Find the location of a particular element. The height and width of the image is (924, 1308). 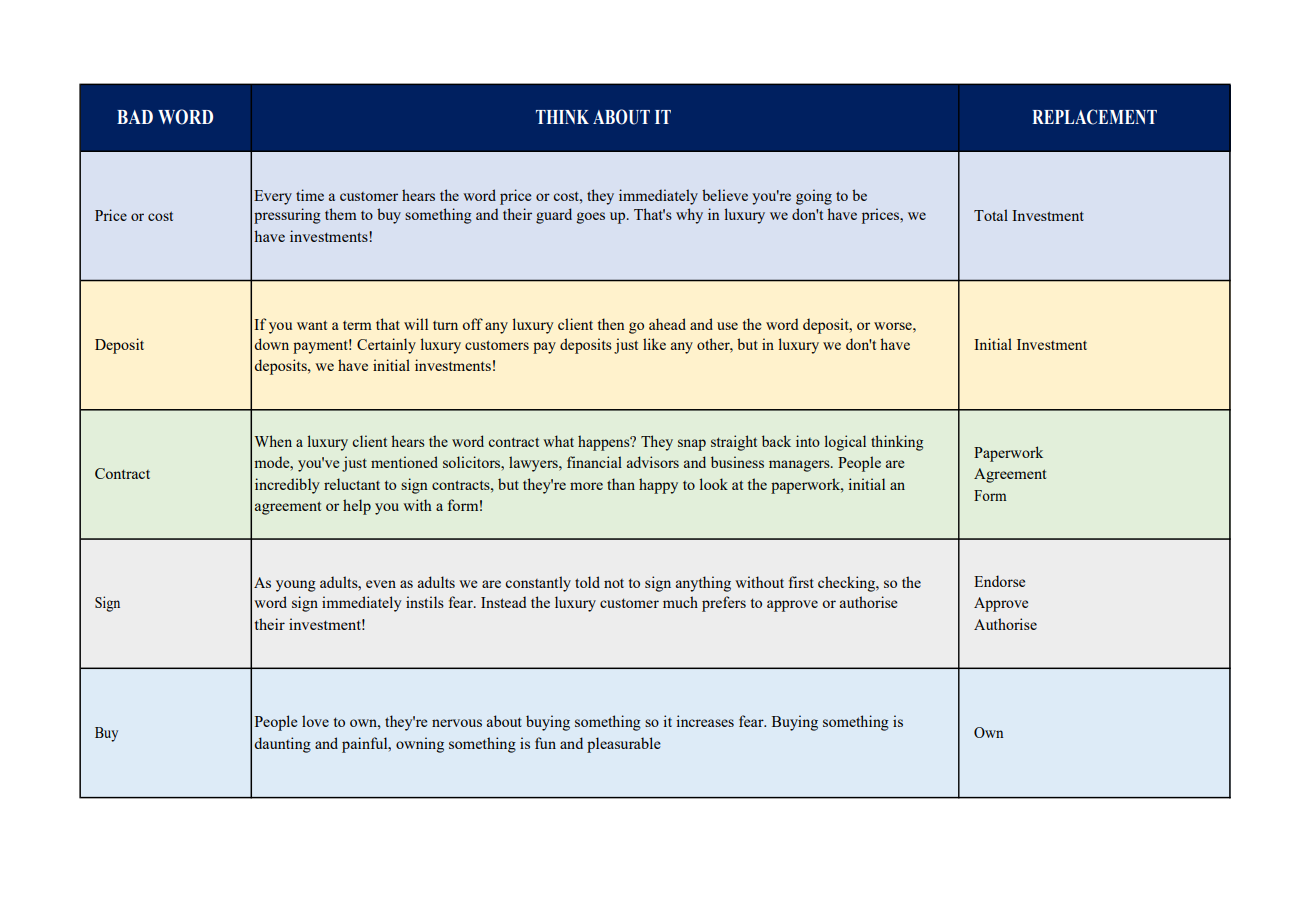

increases is located at coordinates (705, 721).
